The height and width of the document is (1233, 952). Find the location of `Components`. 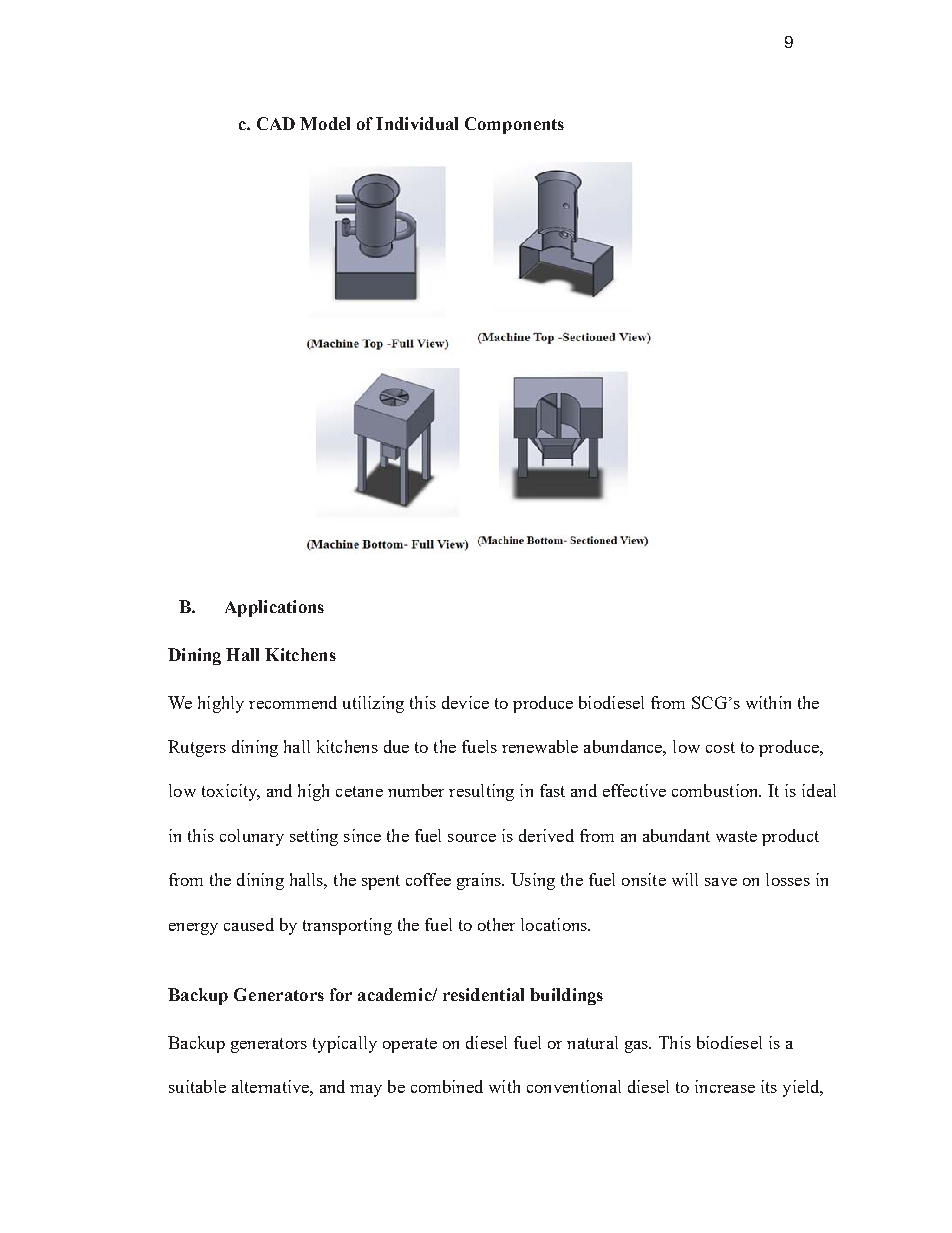

Components is located at coordinates (514, 125).
